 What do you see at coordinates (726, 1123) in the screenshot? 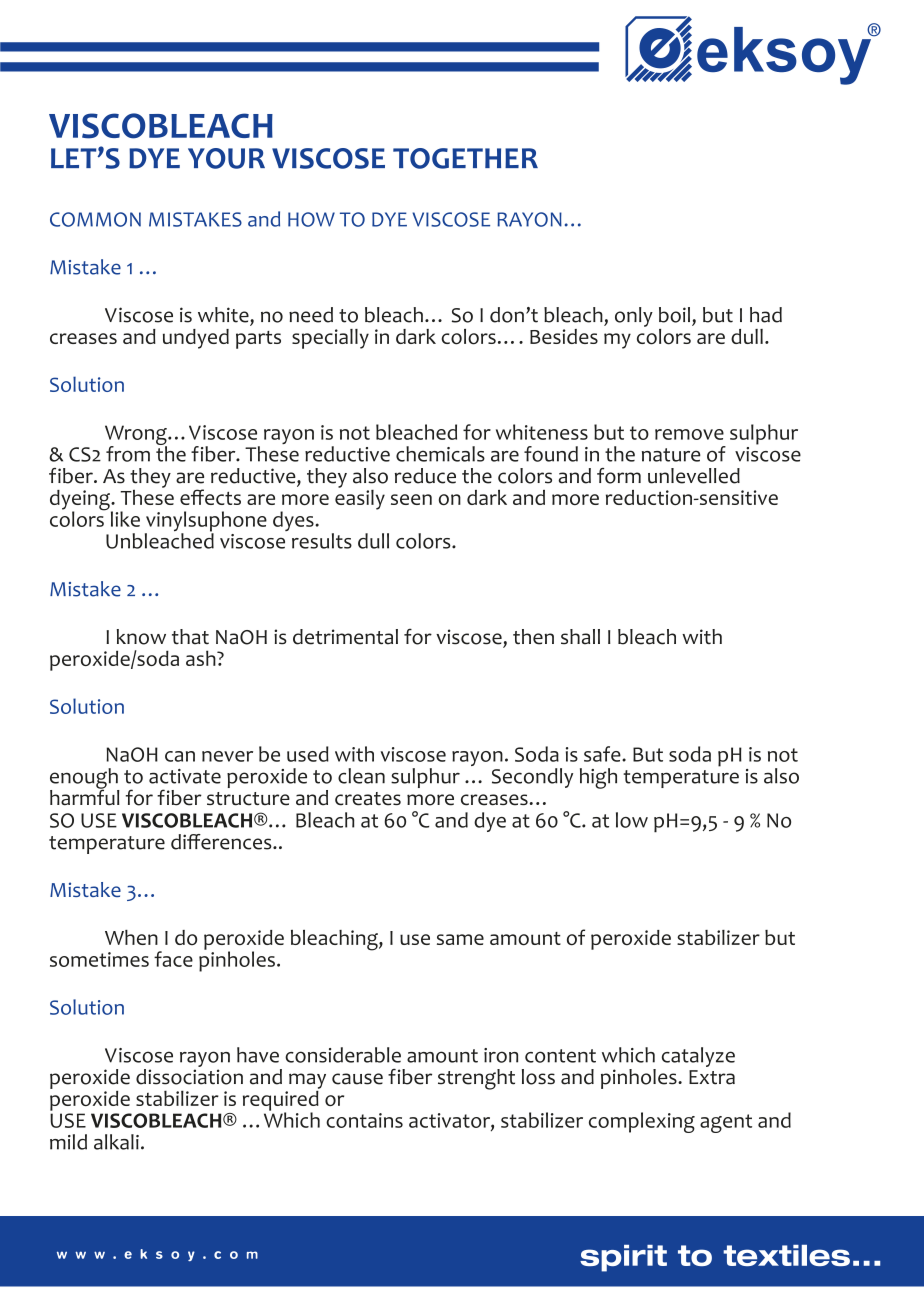
I see `agent` at bounding box center [726, 1123].
